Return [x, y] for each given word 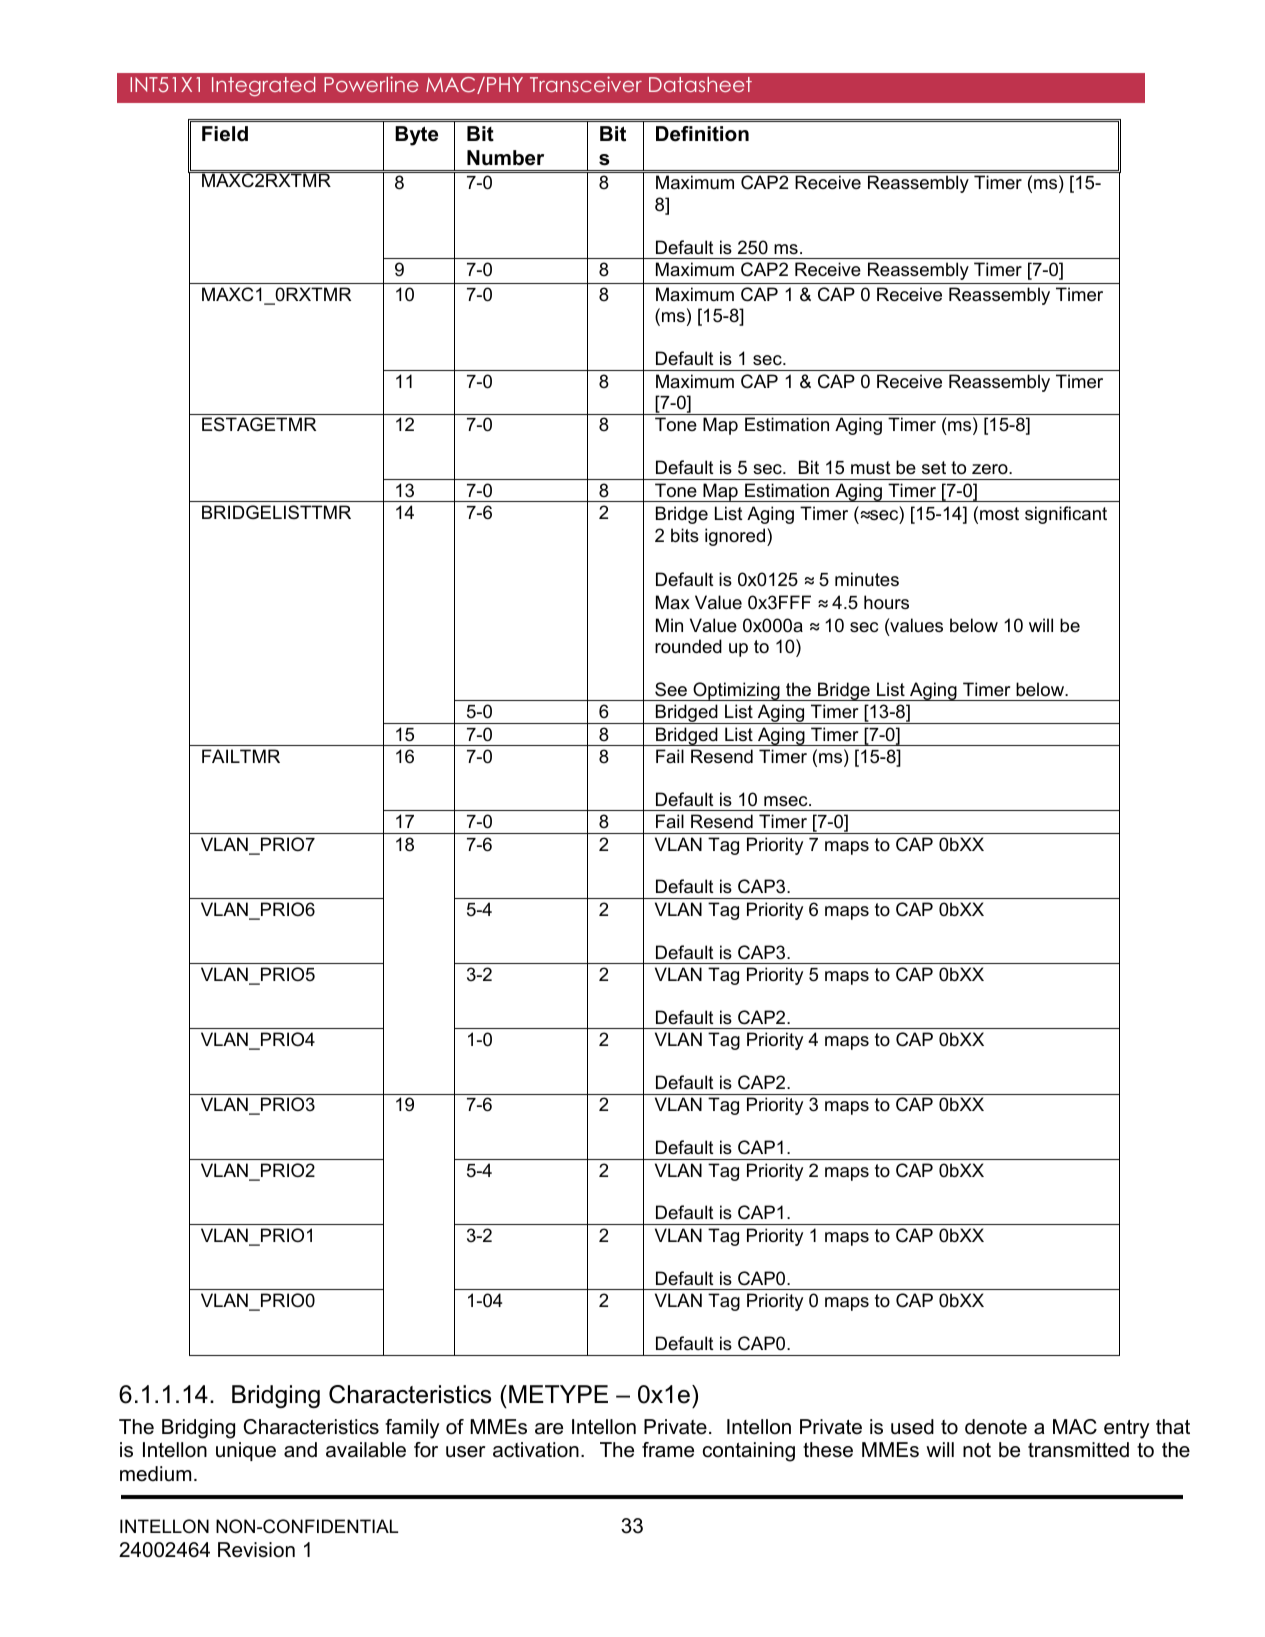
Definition [702, 134]
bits [685, 535]
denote [996, 1427]
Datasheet [700, 84]
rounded [688, 646]
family [412, 1429]
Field [225, 134]
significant [1066, 515]
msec [787, 801]
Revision [256, 1550]
